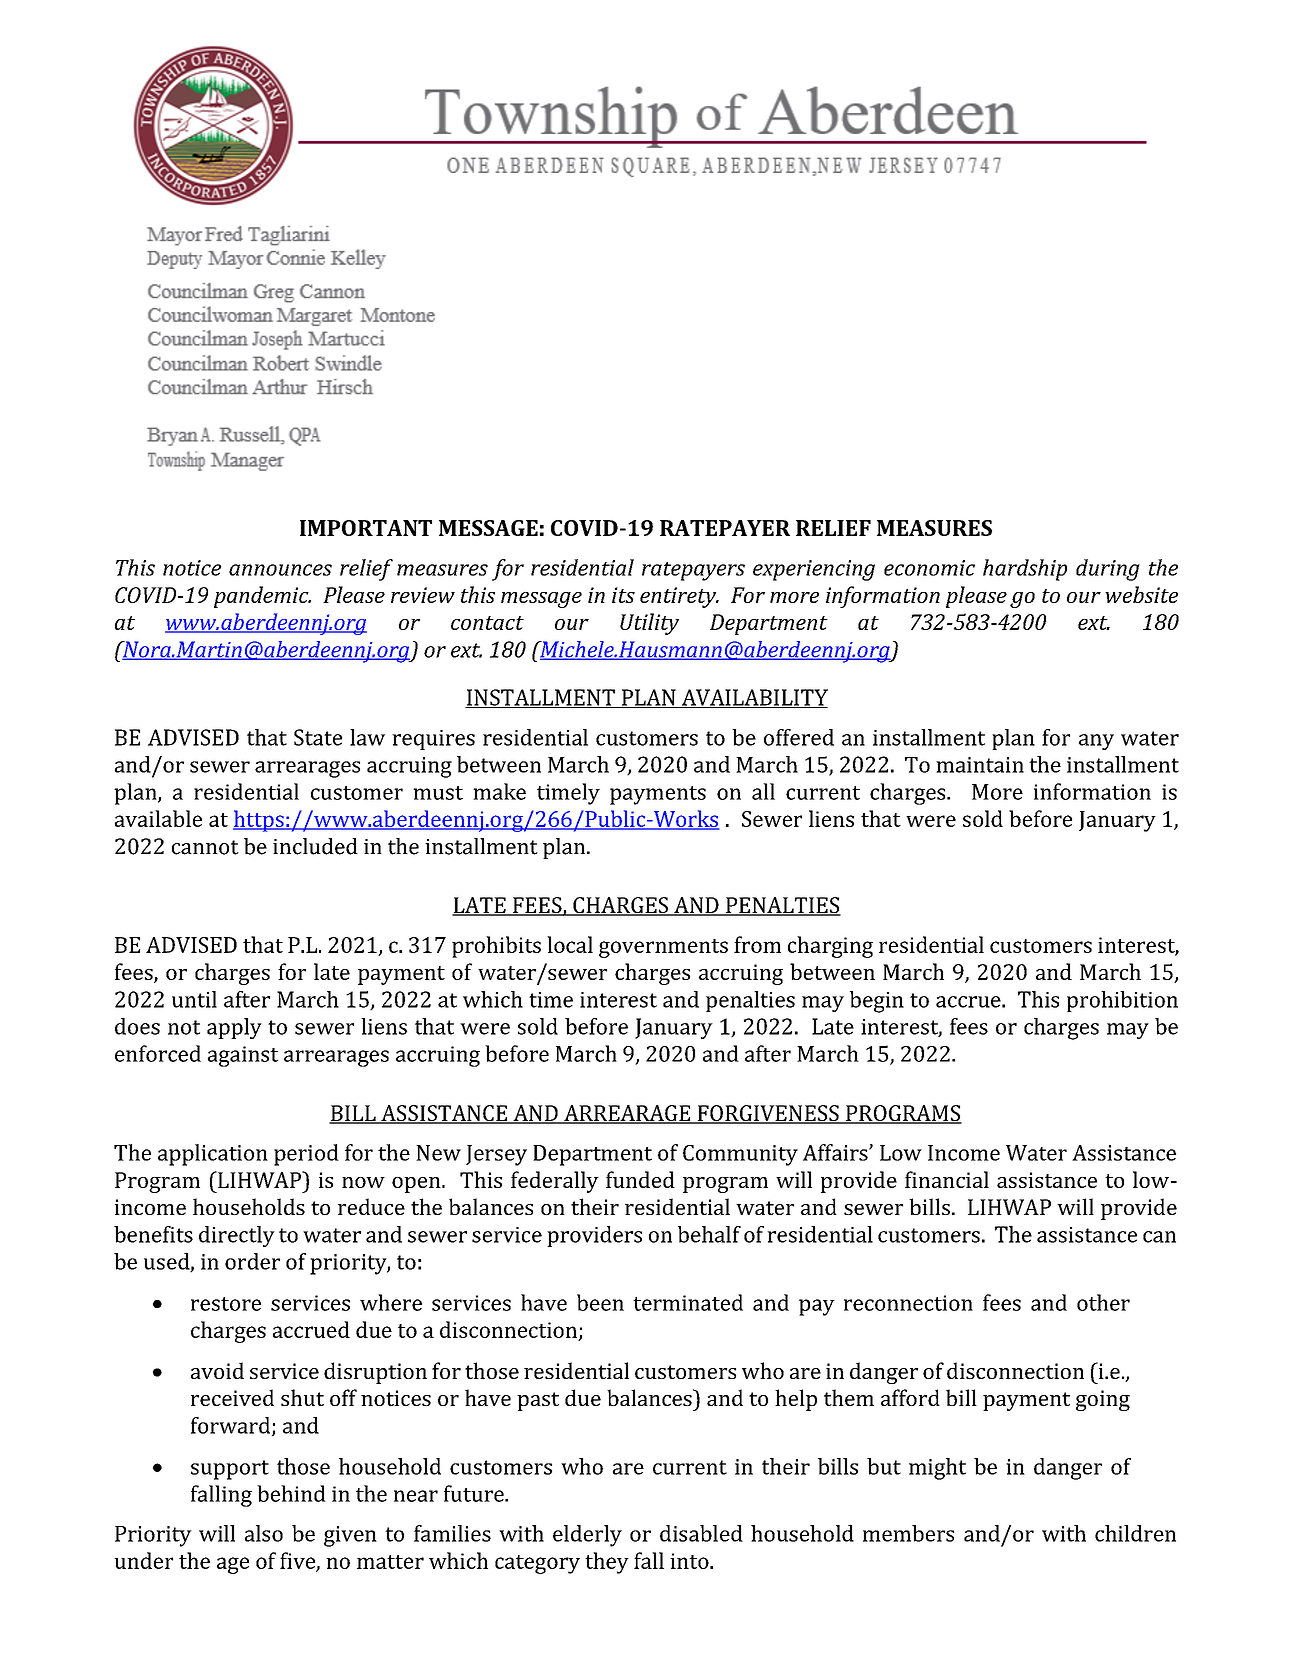  What do you see at coordinates (243, 1056) in the screenshot?
I see `against` at bounding box center [243, 1056].
